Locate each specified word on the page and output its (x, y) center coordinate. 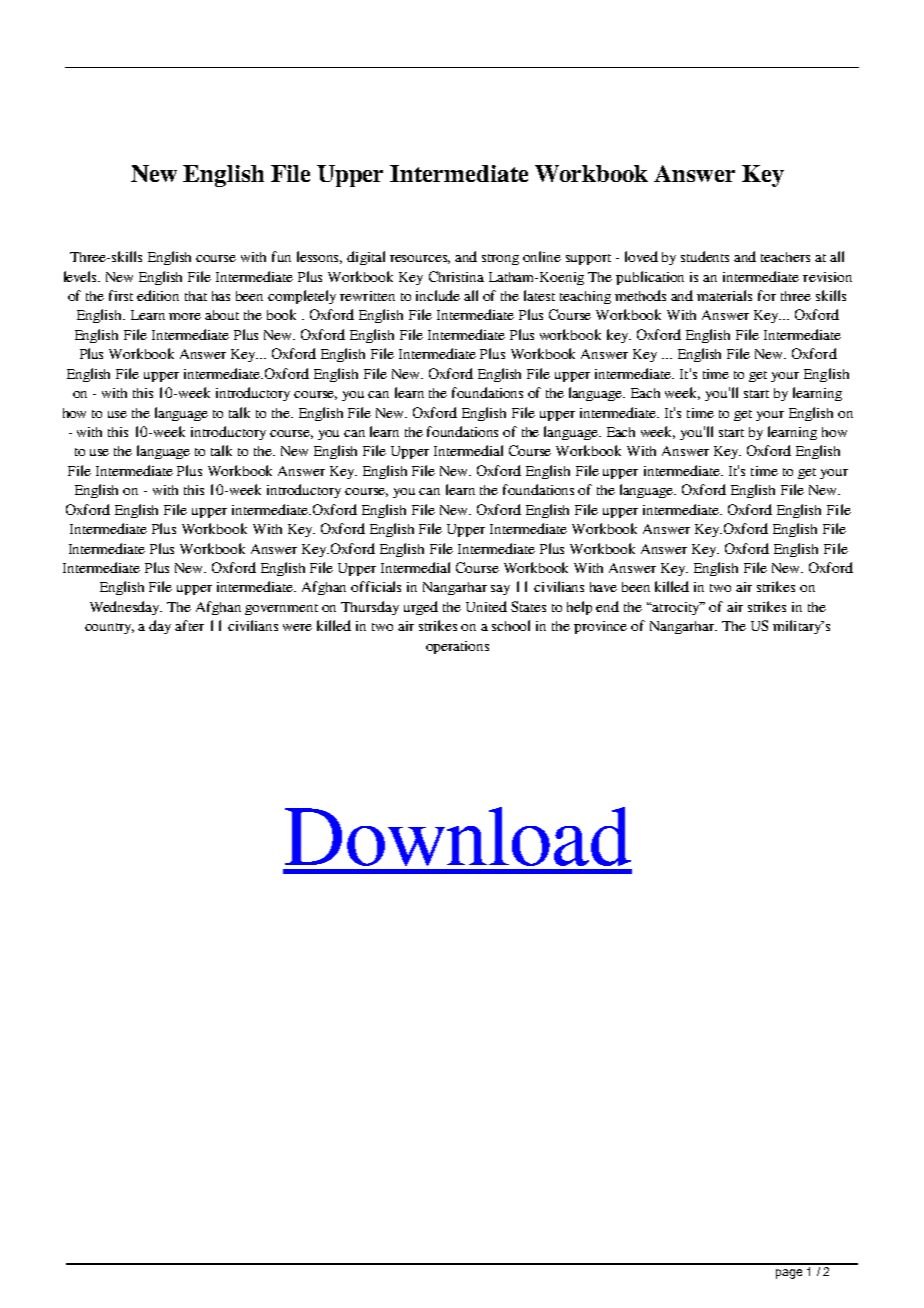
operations (457, 647)
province (600, 627)
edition (158, 295)
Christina (456, 276)
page (789, 1274)
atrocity (676, 608)
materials (724, 295)
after (189, 625)
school (511, 625)
